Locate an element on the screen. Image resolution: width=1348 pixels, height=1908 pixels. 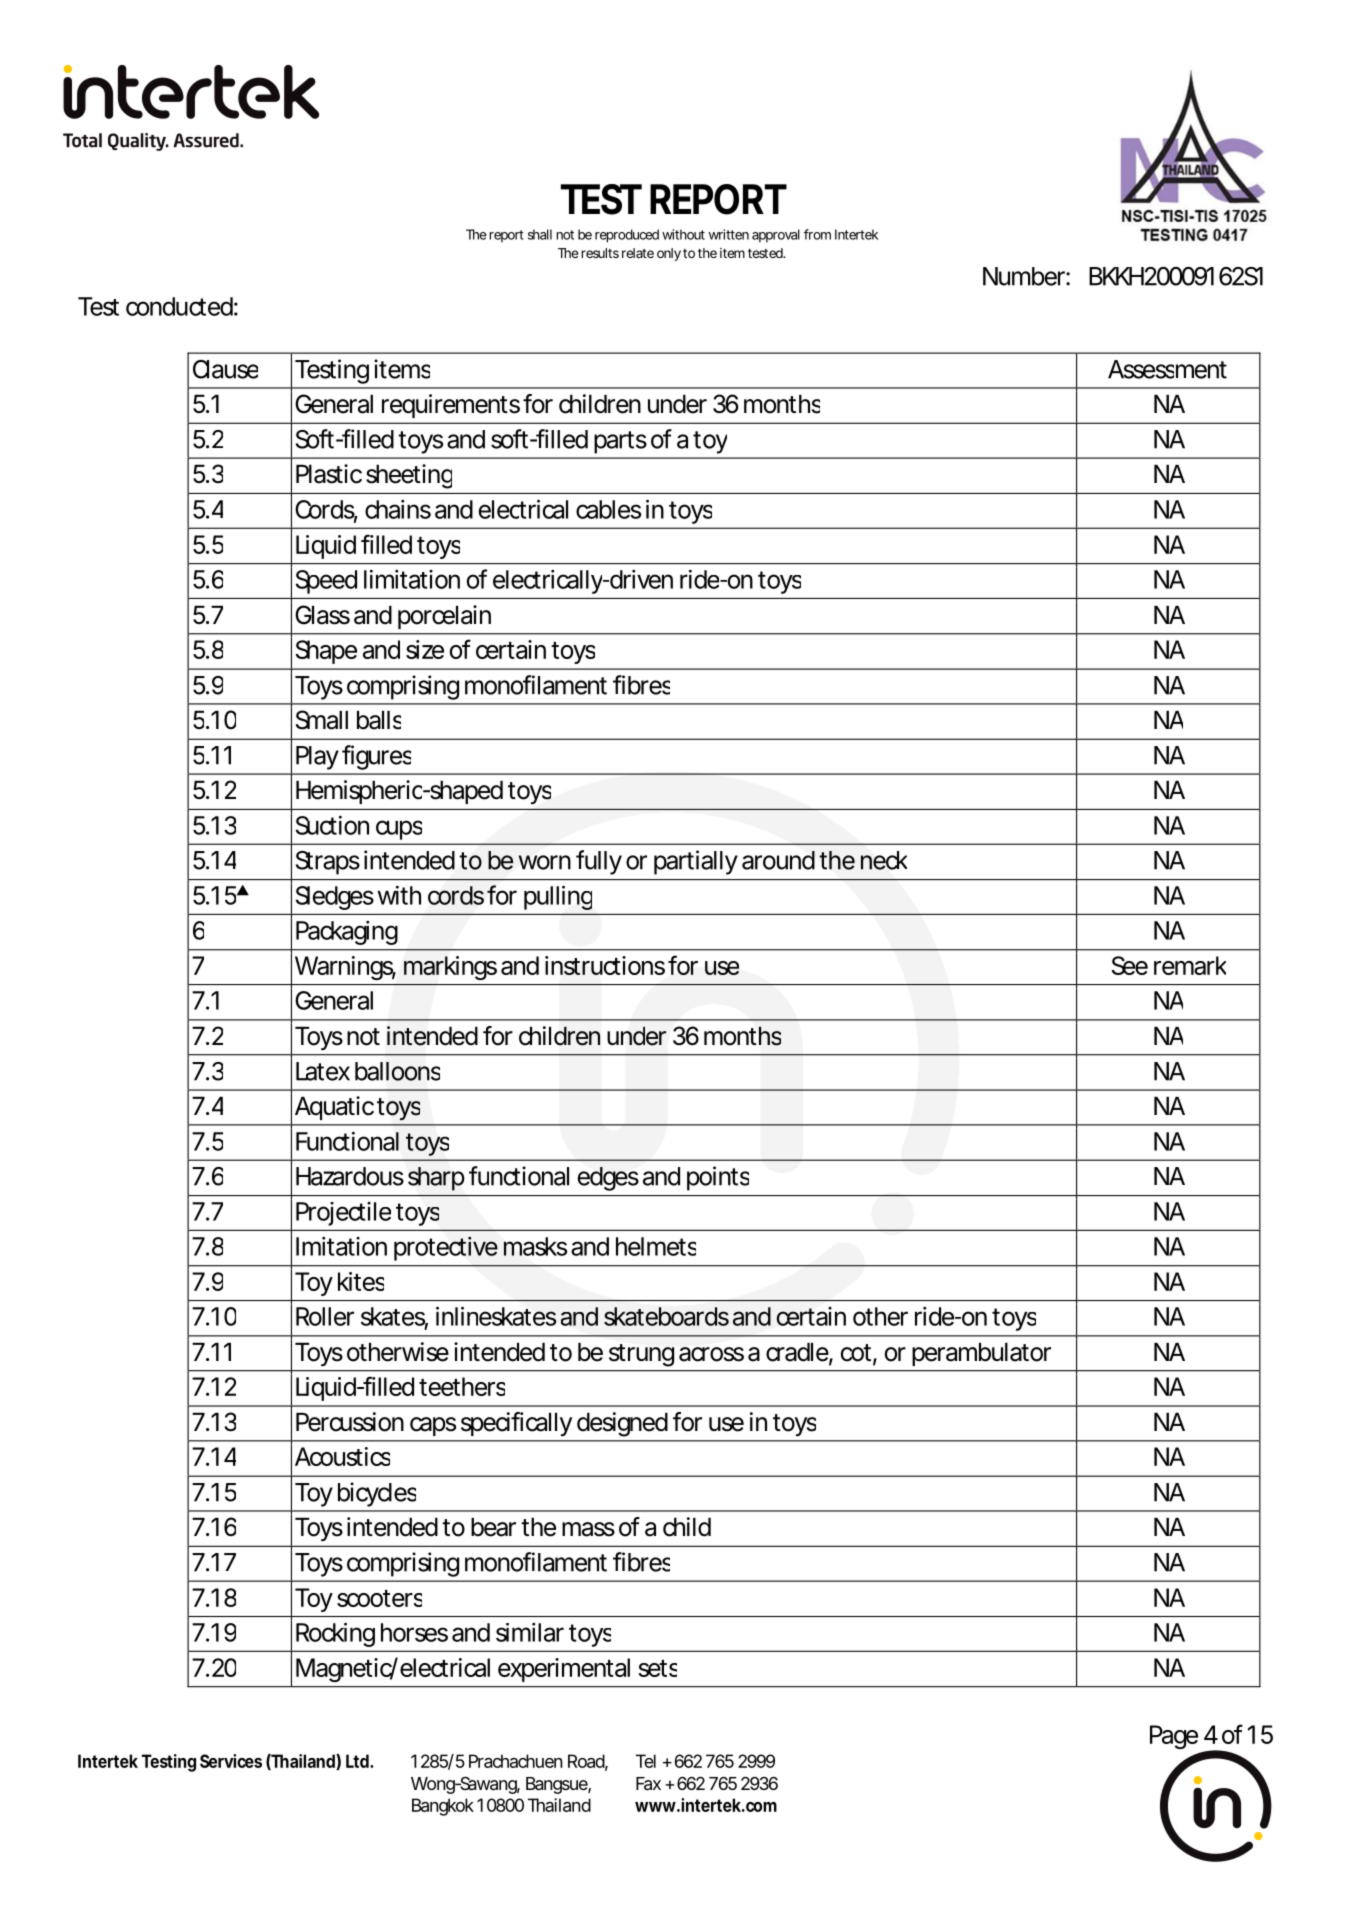
neck is located at coordinates (884, 860).
